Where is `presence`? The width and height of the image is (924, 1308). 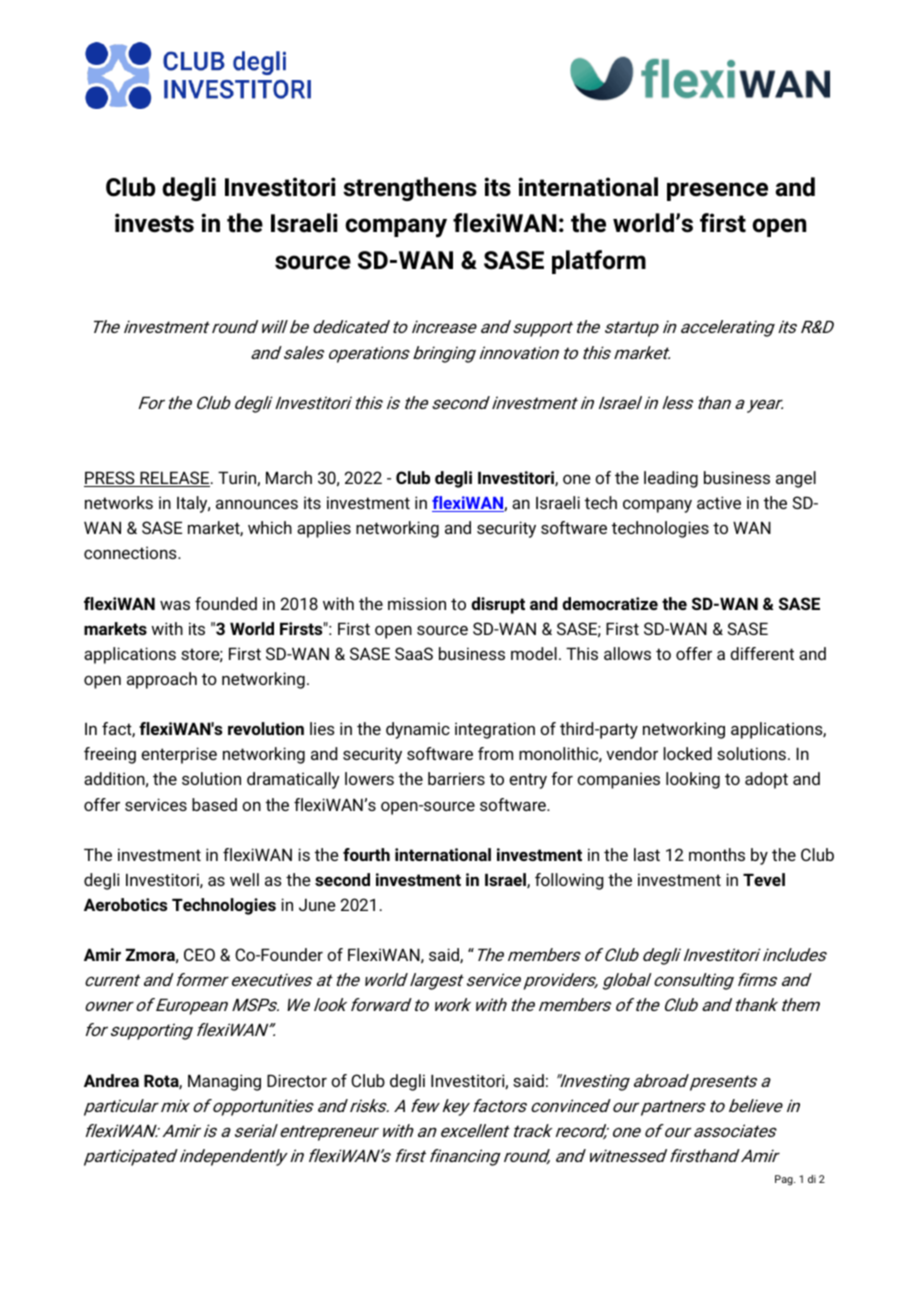
presence is located at coordinates (717, 191).
